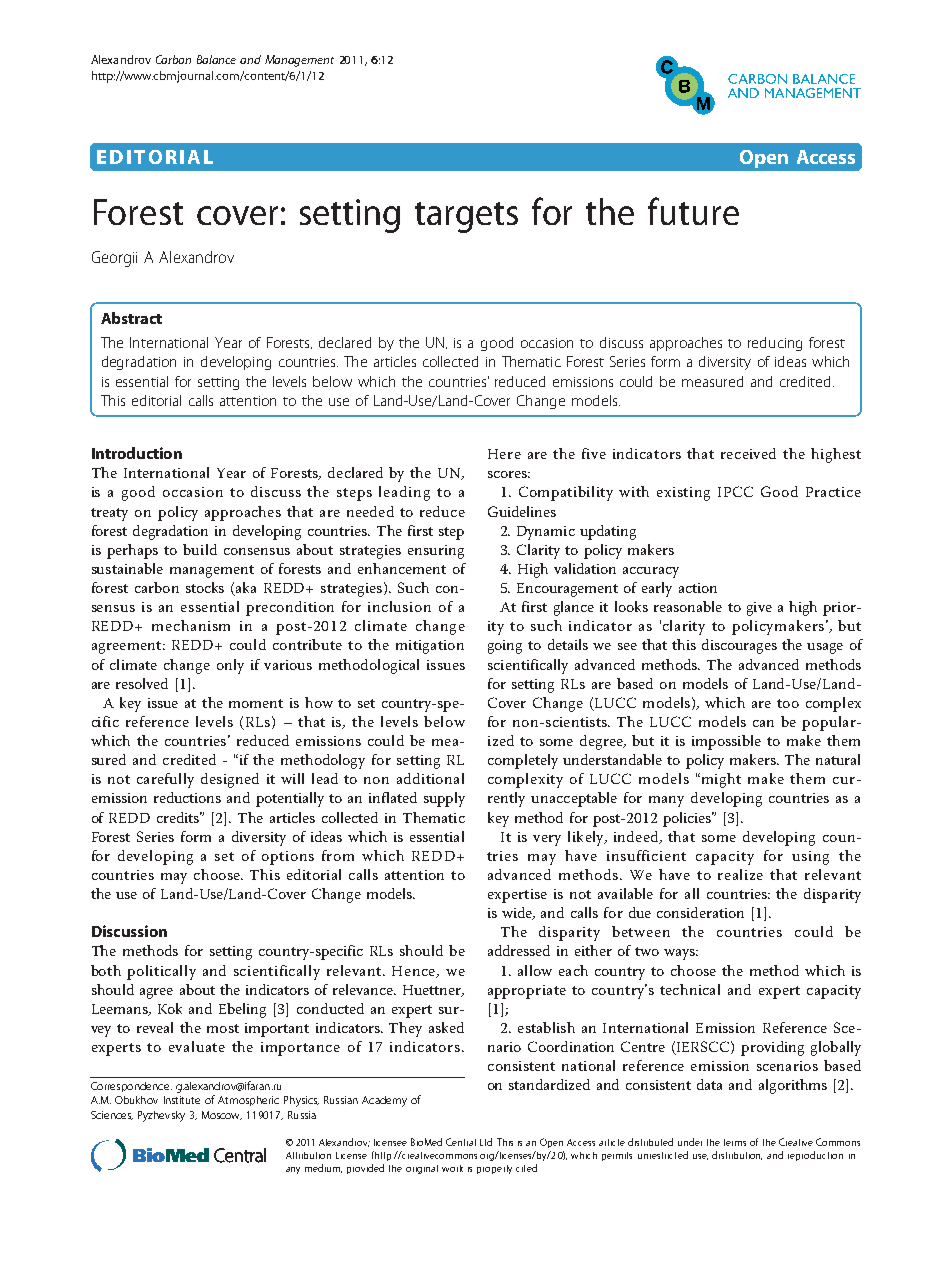  What do you see at coordinates (466, 217) in the document?
I see `targets` at bounding box center [466, 217].
